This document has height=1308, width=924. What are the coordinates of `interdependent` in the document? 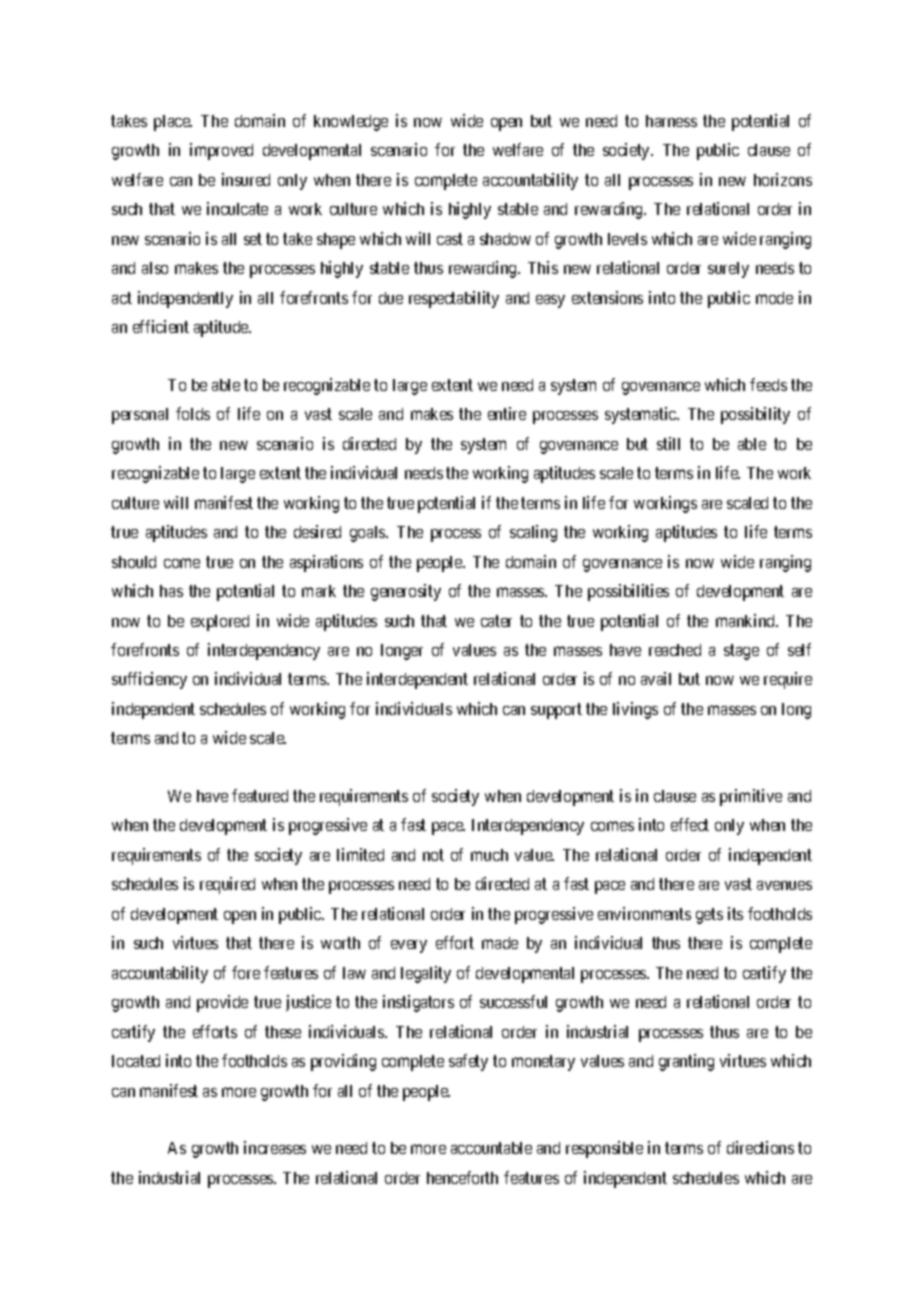 It's located at (417, 680).
